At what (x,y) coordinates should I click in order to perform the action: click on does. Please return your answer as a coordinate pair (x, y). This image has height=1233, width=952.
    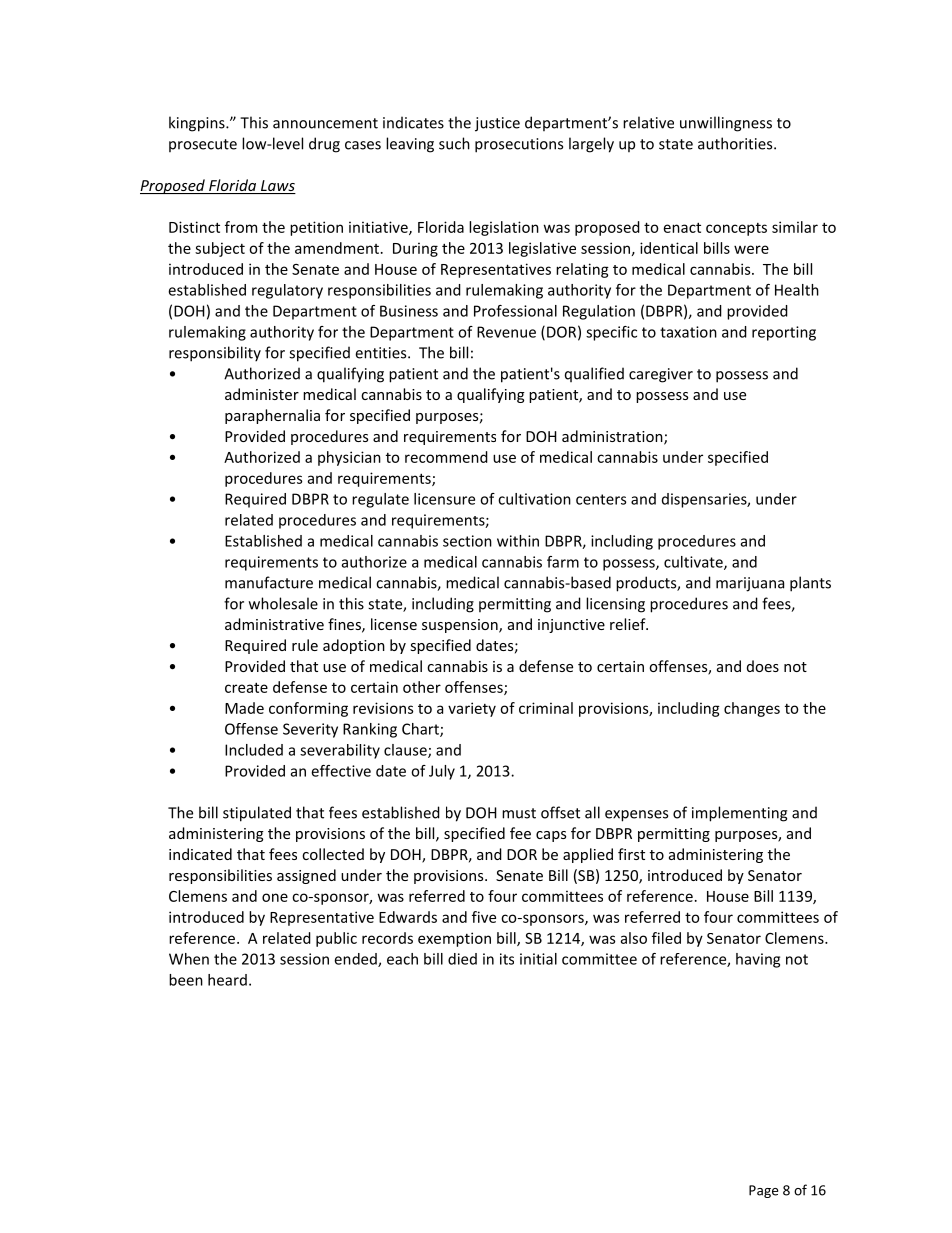
    Looking at the image, I should click on (763, 666).
